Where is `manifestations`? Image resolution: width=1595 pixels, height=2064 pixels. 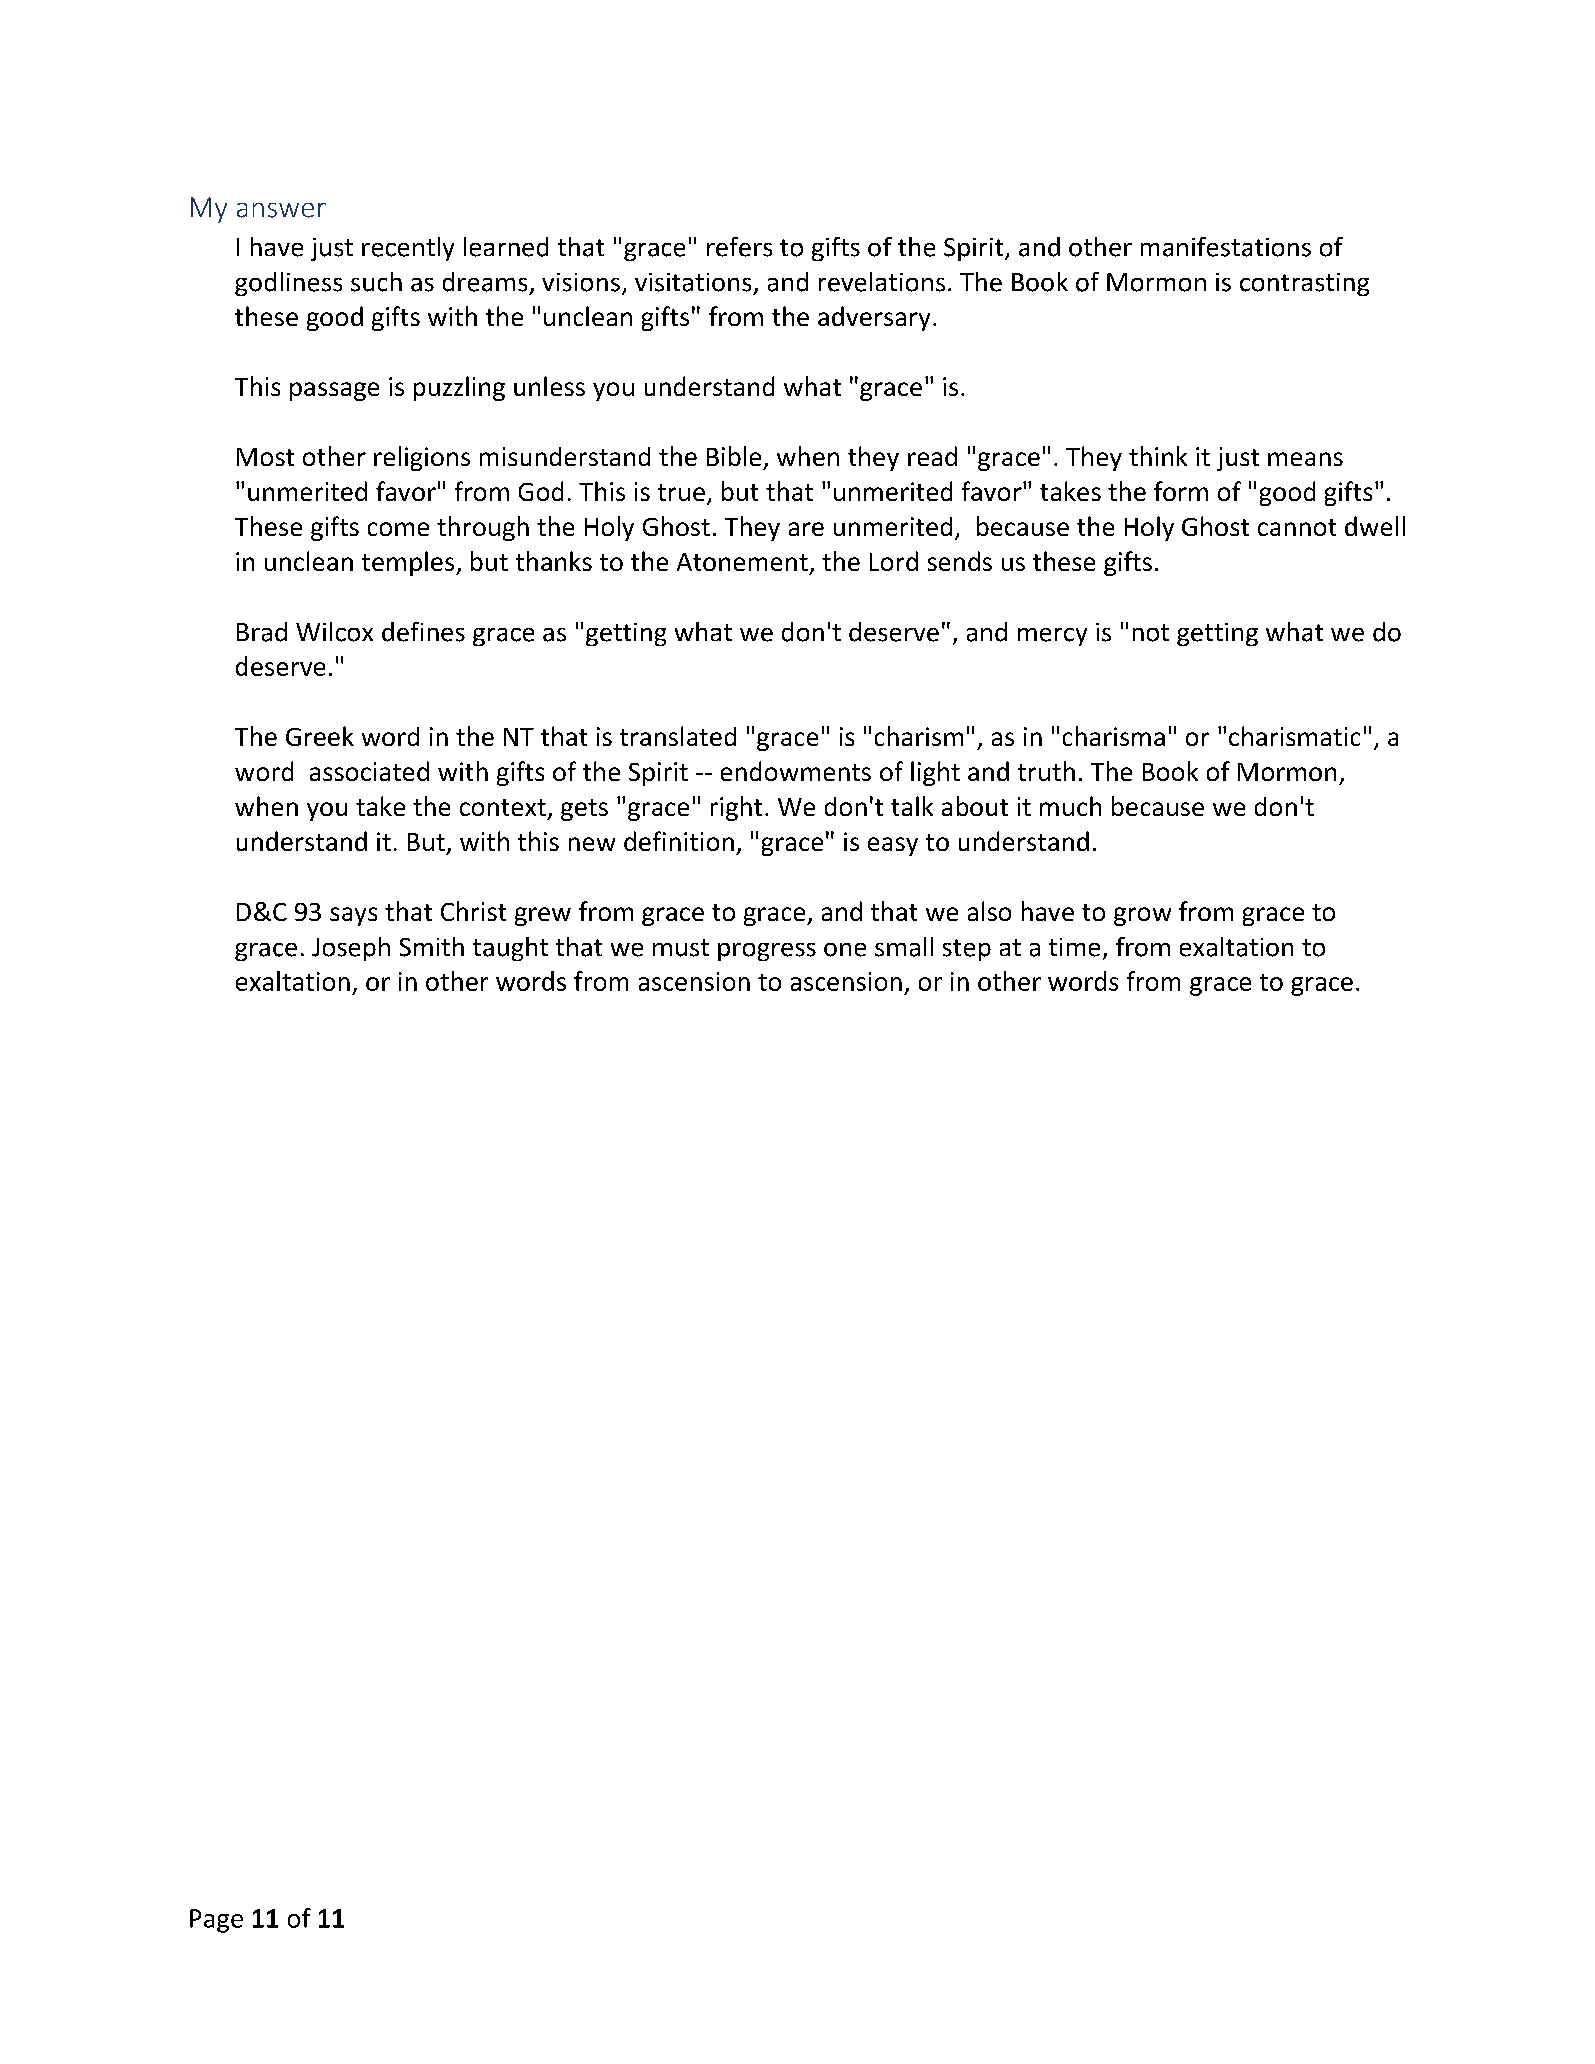
manifestations is located at coordinates (1226, 247).
